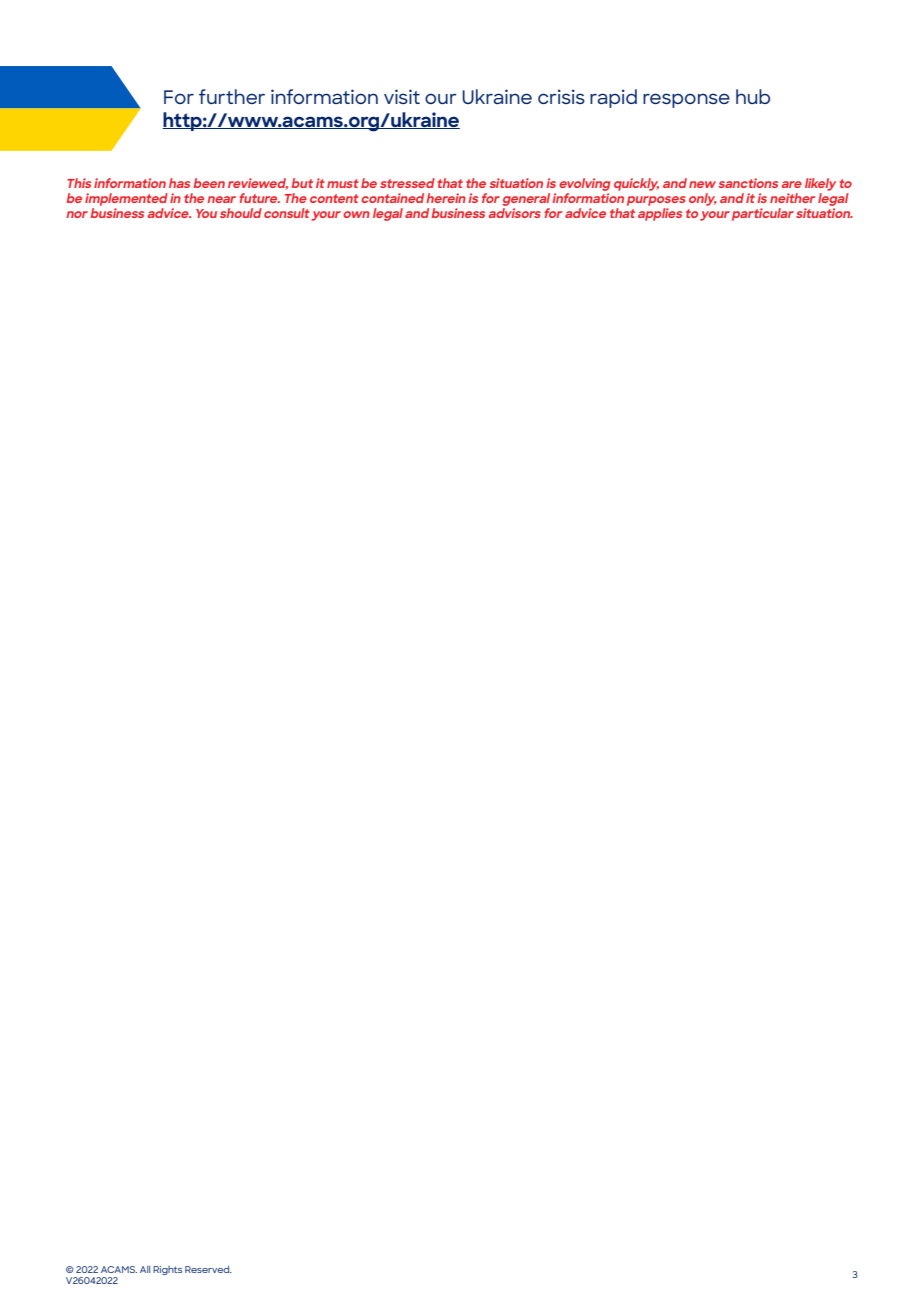 The height and width of the screenshot is (1308, 924). What do you see at coordinates (167, 1270) in the screenshot?
I see `Rights` at bounding box center [167, 1270].
